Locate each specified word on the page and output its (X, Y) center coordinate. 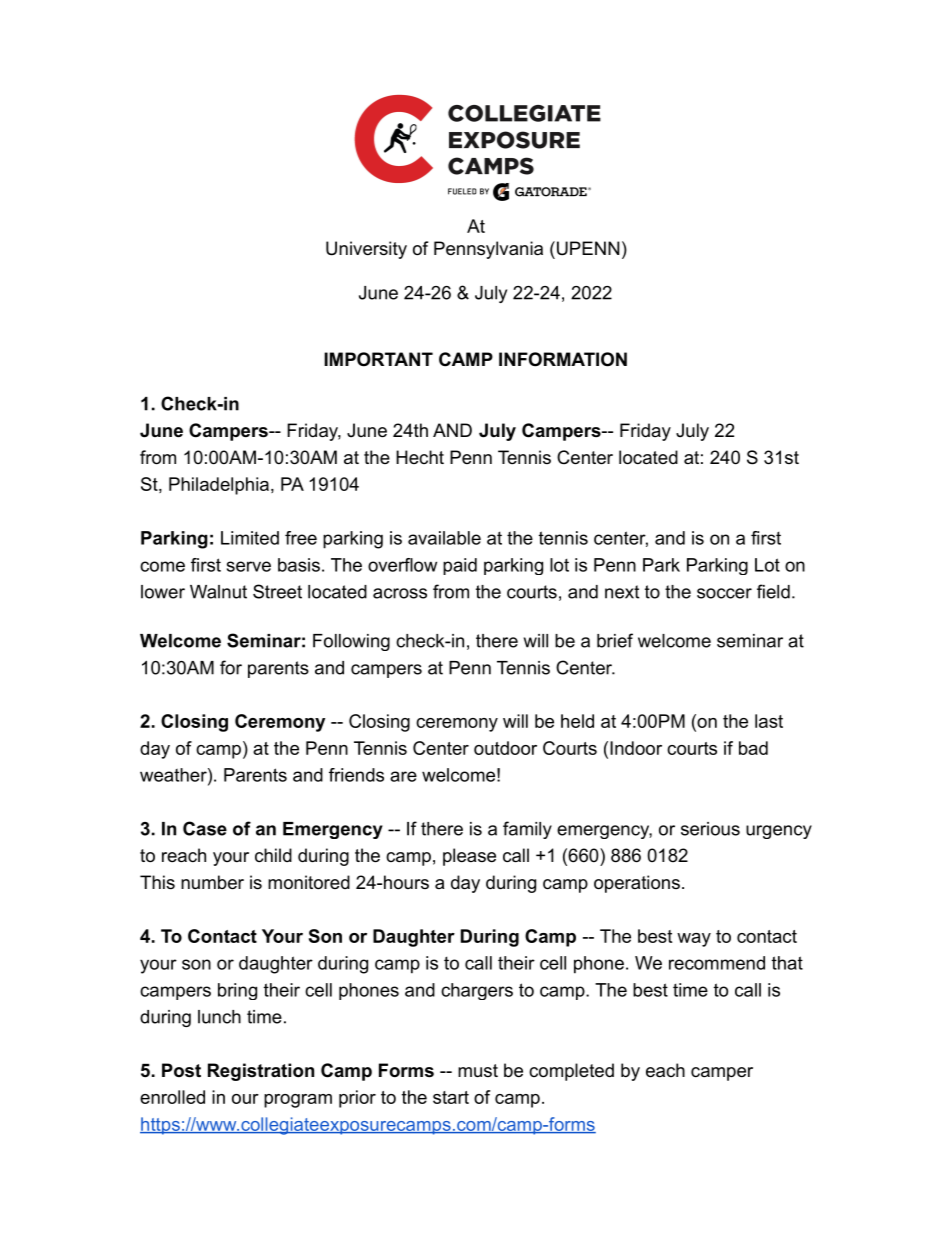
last (769, 721)
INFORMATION (563, 359)
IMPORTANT (378, 359)
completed (571, 1072)
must (478, 1071)
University (366, 250)
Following (351, 642)
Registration (261, 1072)
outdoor (505, 748)
